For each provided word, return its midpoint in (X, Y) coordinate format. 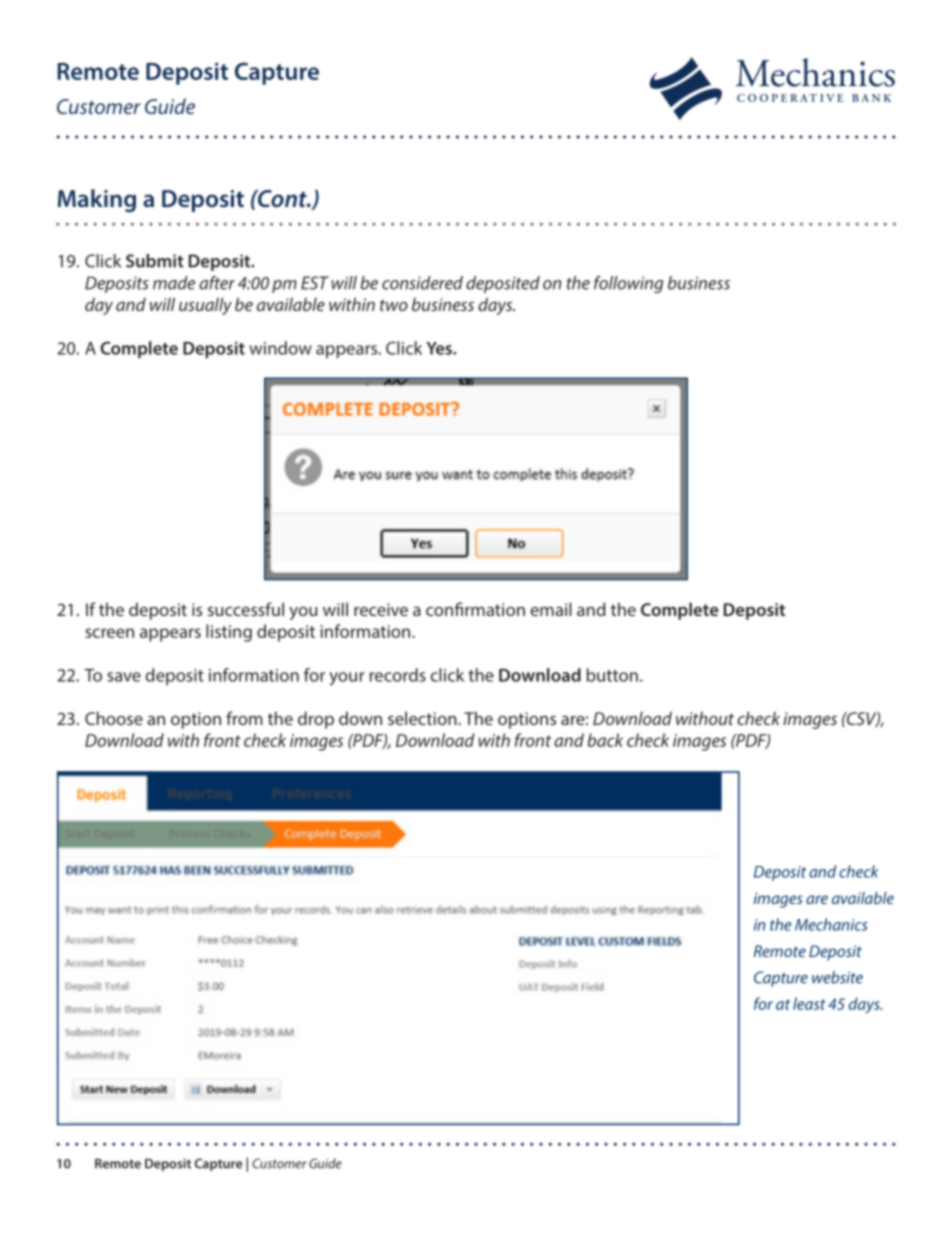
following (628, 284)
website (837, 977)
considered (422, 283)
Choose (114, 718)
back (605, 740)
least (809, 1003)
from (244, 718)
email (551, 609)
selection (423, 718)
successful (246, 609)
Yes (440, 348)
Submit (155, 261)
